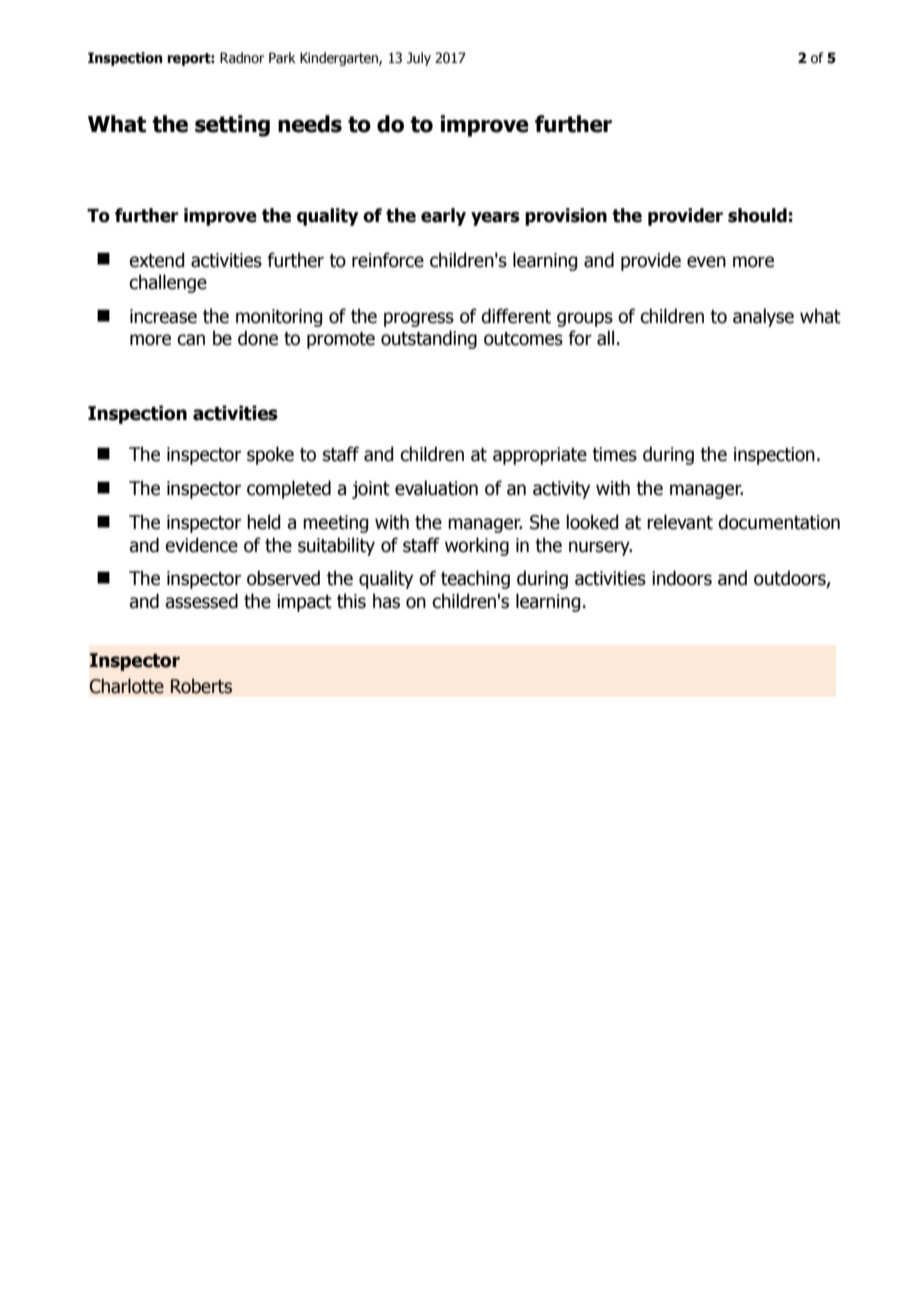 The height and width of the page is (1308, 924). I want to click on Roberts, so click(201, 686).
